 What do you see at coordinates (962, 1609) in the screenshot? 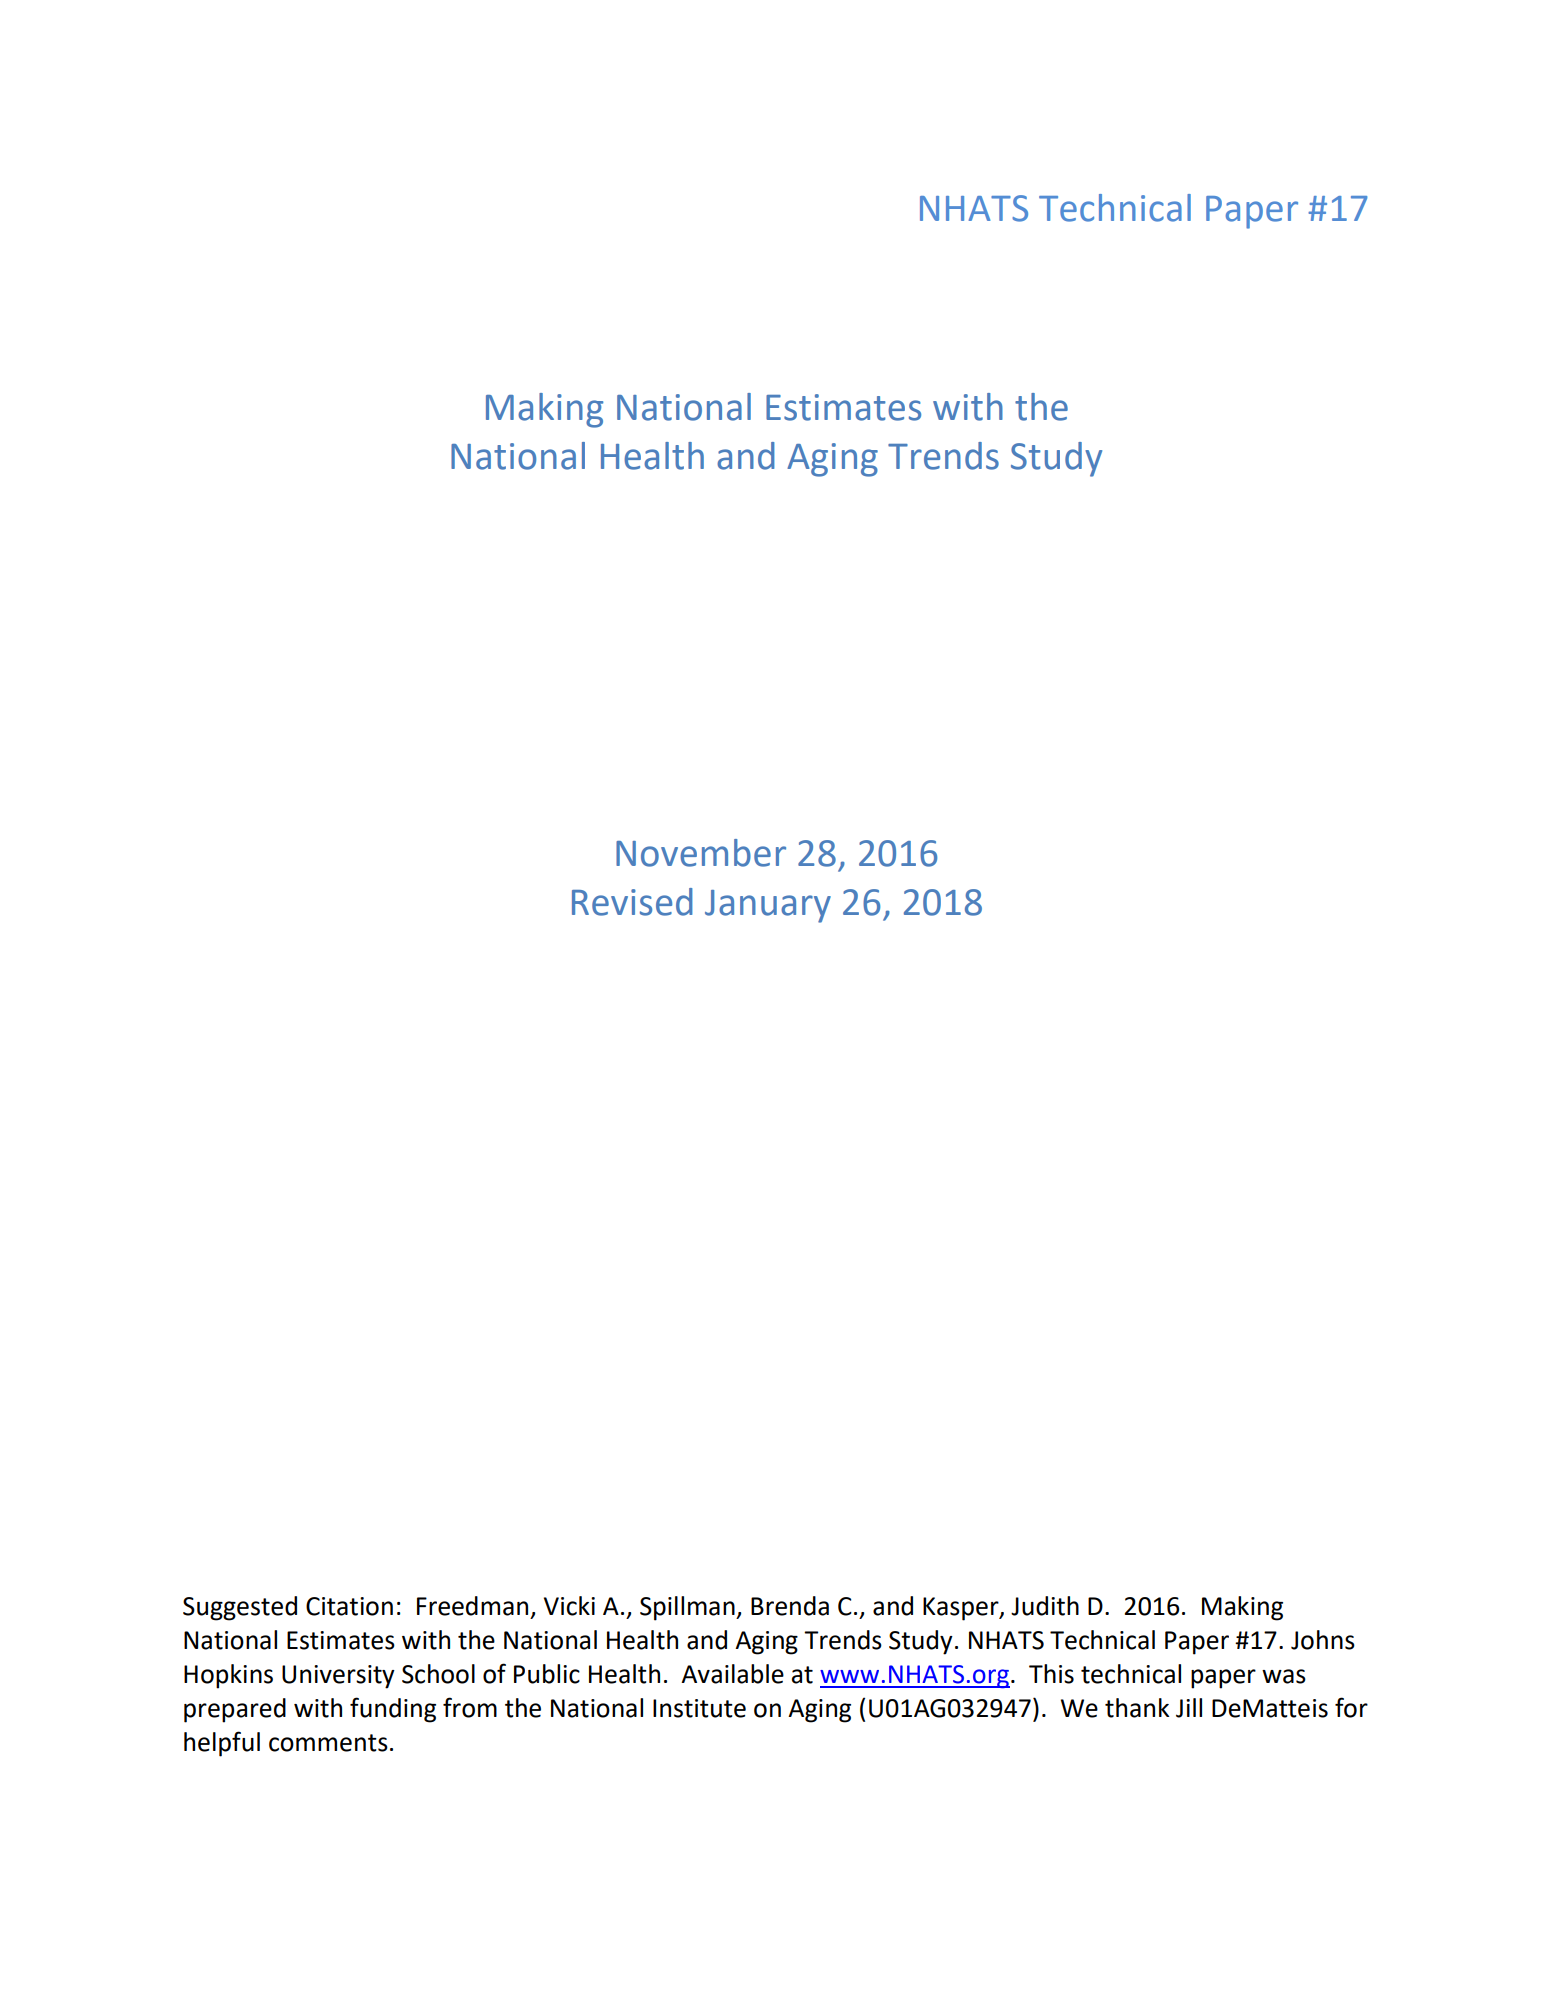
I see `Kasper` at bounding box center [962, 1609].
